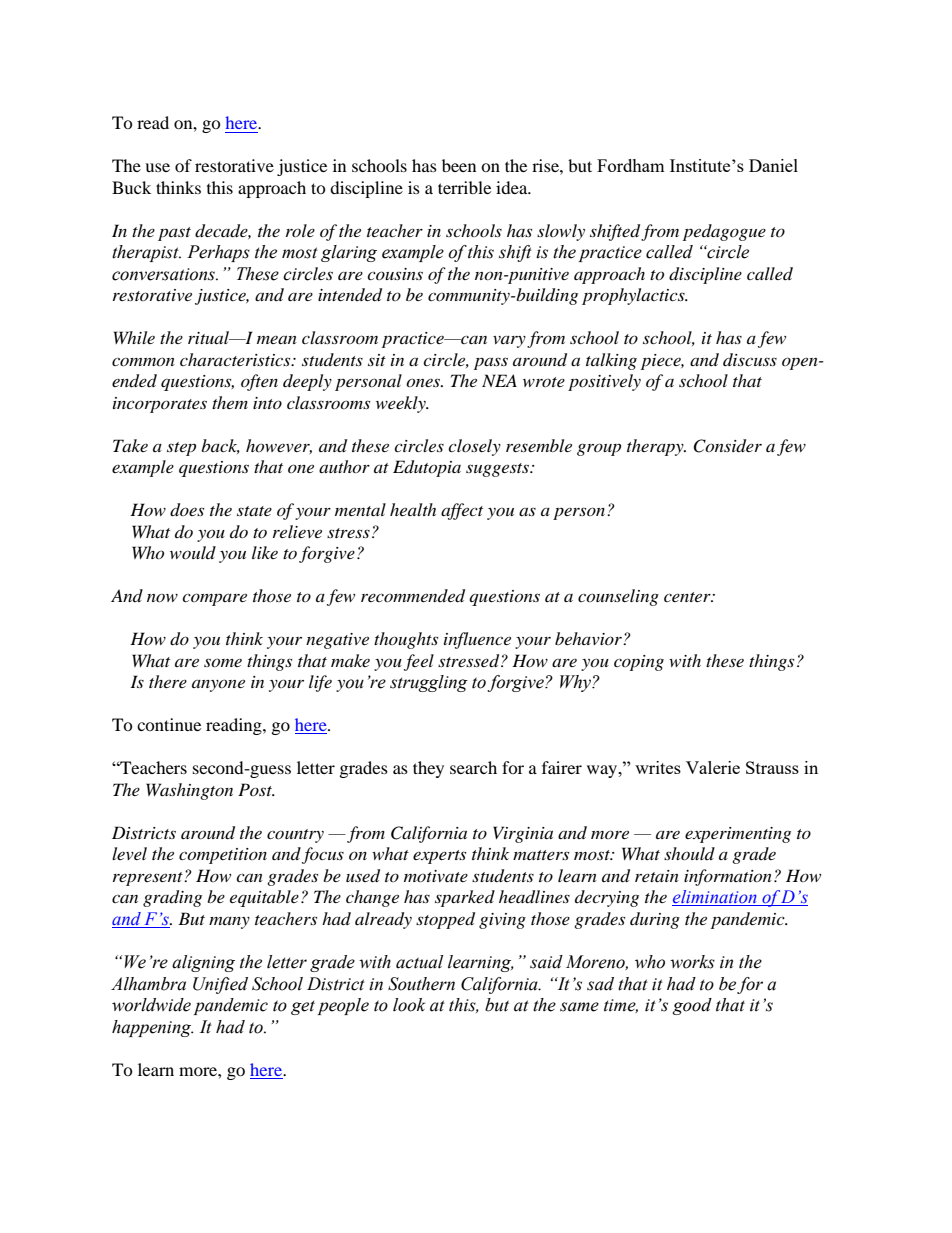 The width and height of the image is (952, 1233). What do you see at coordinates (189, 791) in the image?
I see `Washington` at bounding box center [189, 791].
